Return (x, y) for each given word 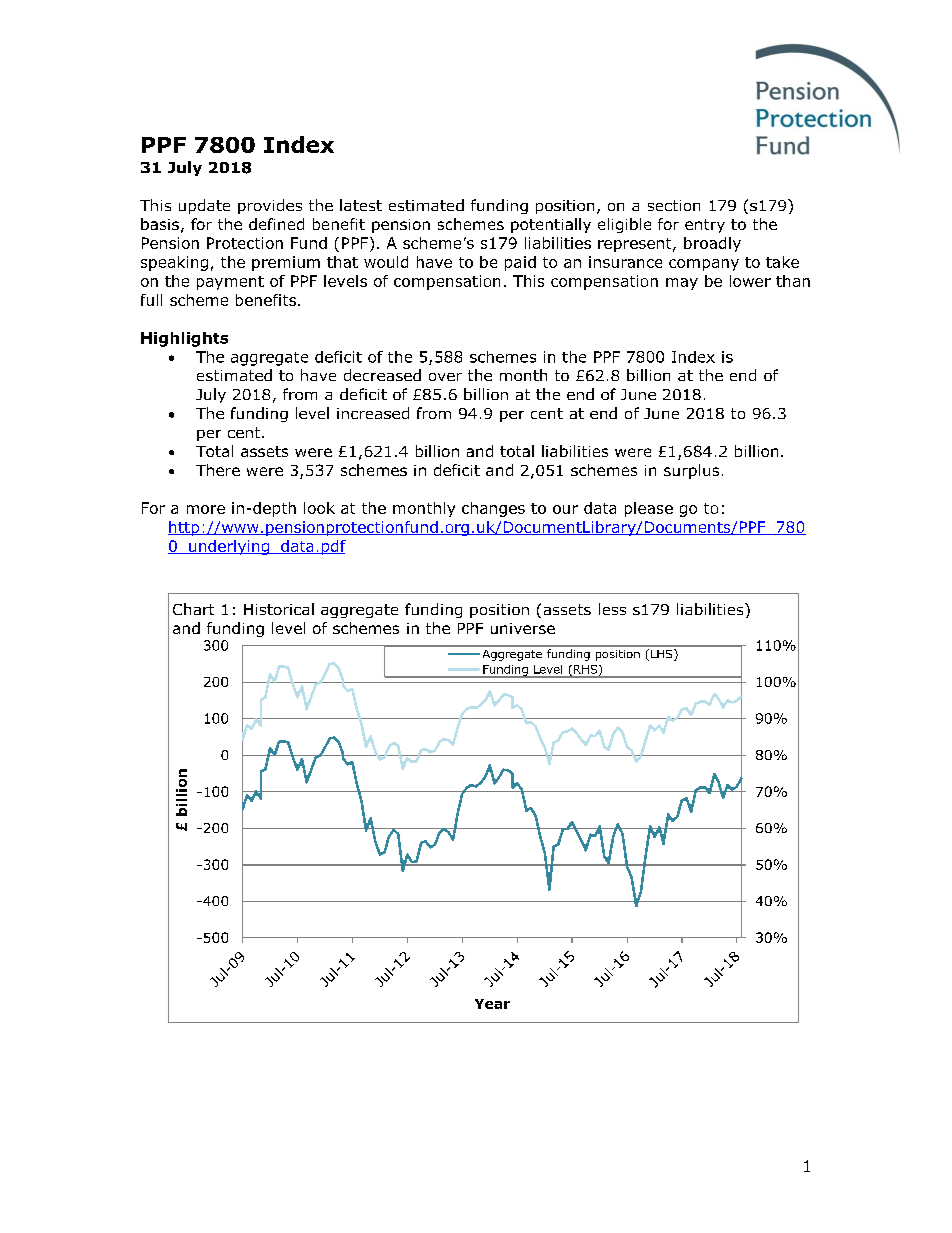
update (204, 206)
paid (520, 263)
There (218, 470)
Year (492, 1004)
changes (493, 509)
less (612, 609)
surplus (691, 471)
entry (705, 226)
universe (523, 628)
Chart (193, 609)
